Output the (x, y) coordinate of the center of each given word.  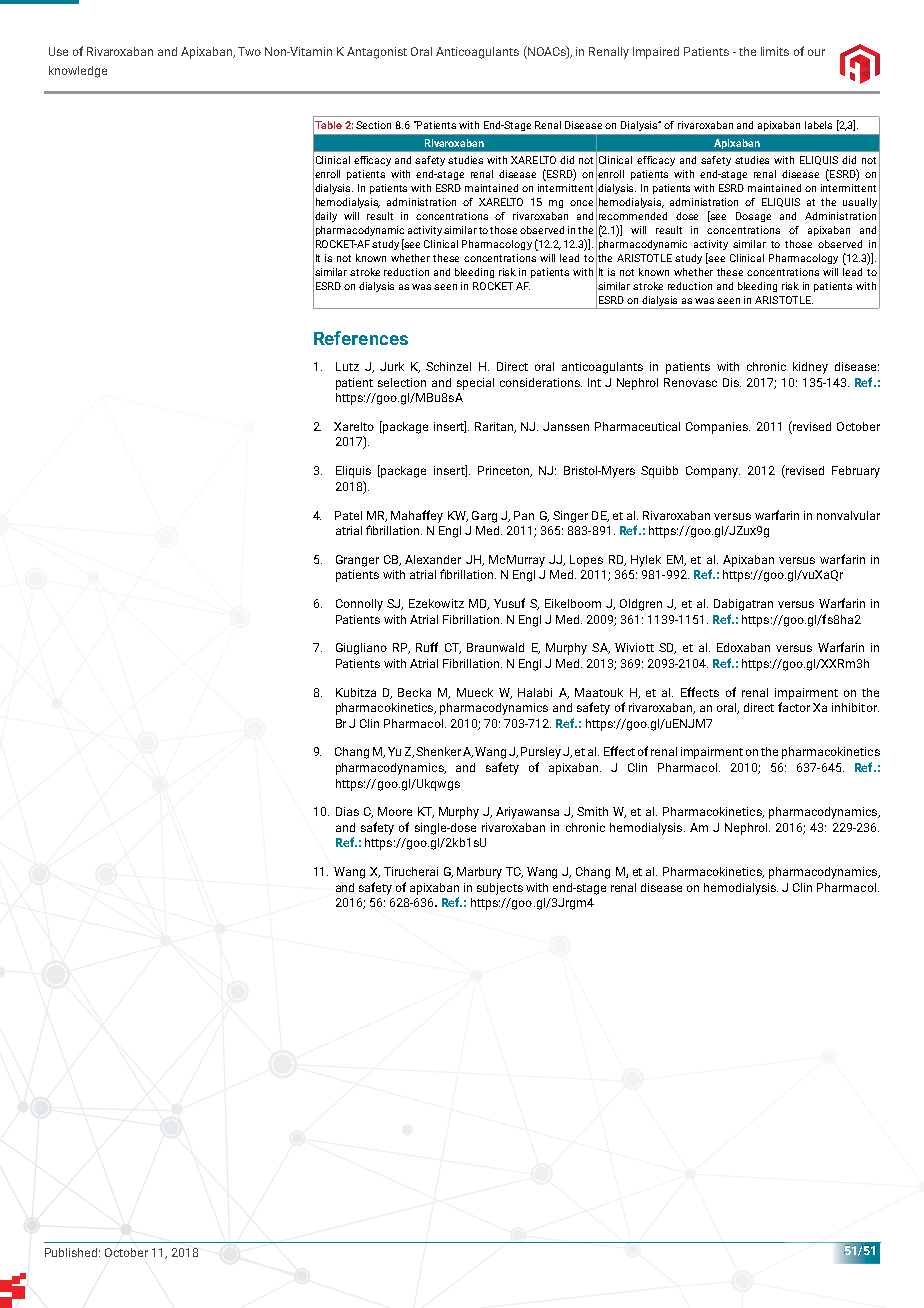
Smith (592, 811)
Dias (347, 811)
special (475, 384)
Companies (718, 428)
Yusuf (509, 603)
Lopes (586, 561)
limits (775, 51)
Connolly (359, 605)
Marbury (479, 873)
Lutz (347, 366)
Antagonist (377, 53)
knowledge (78, 72)
